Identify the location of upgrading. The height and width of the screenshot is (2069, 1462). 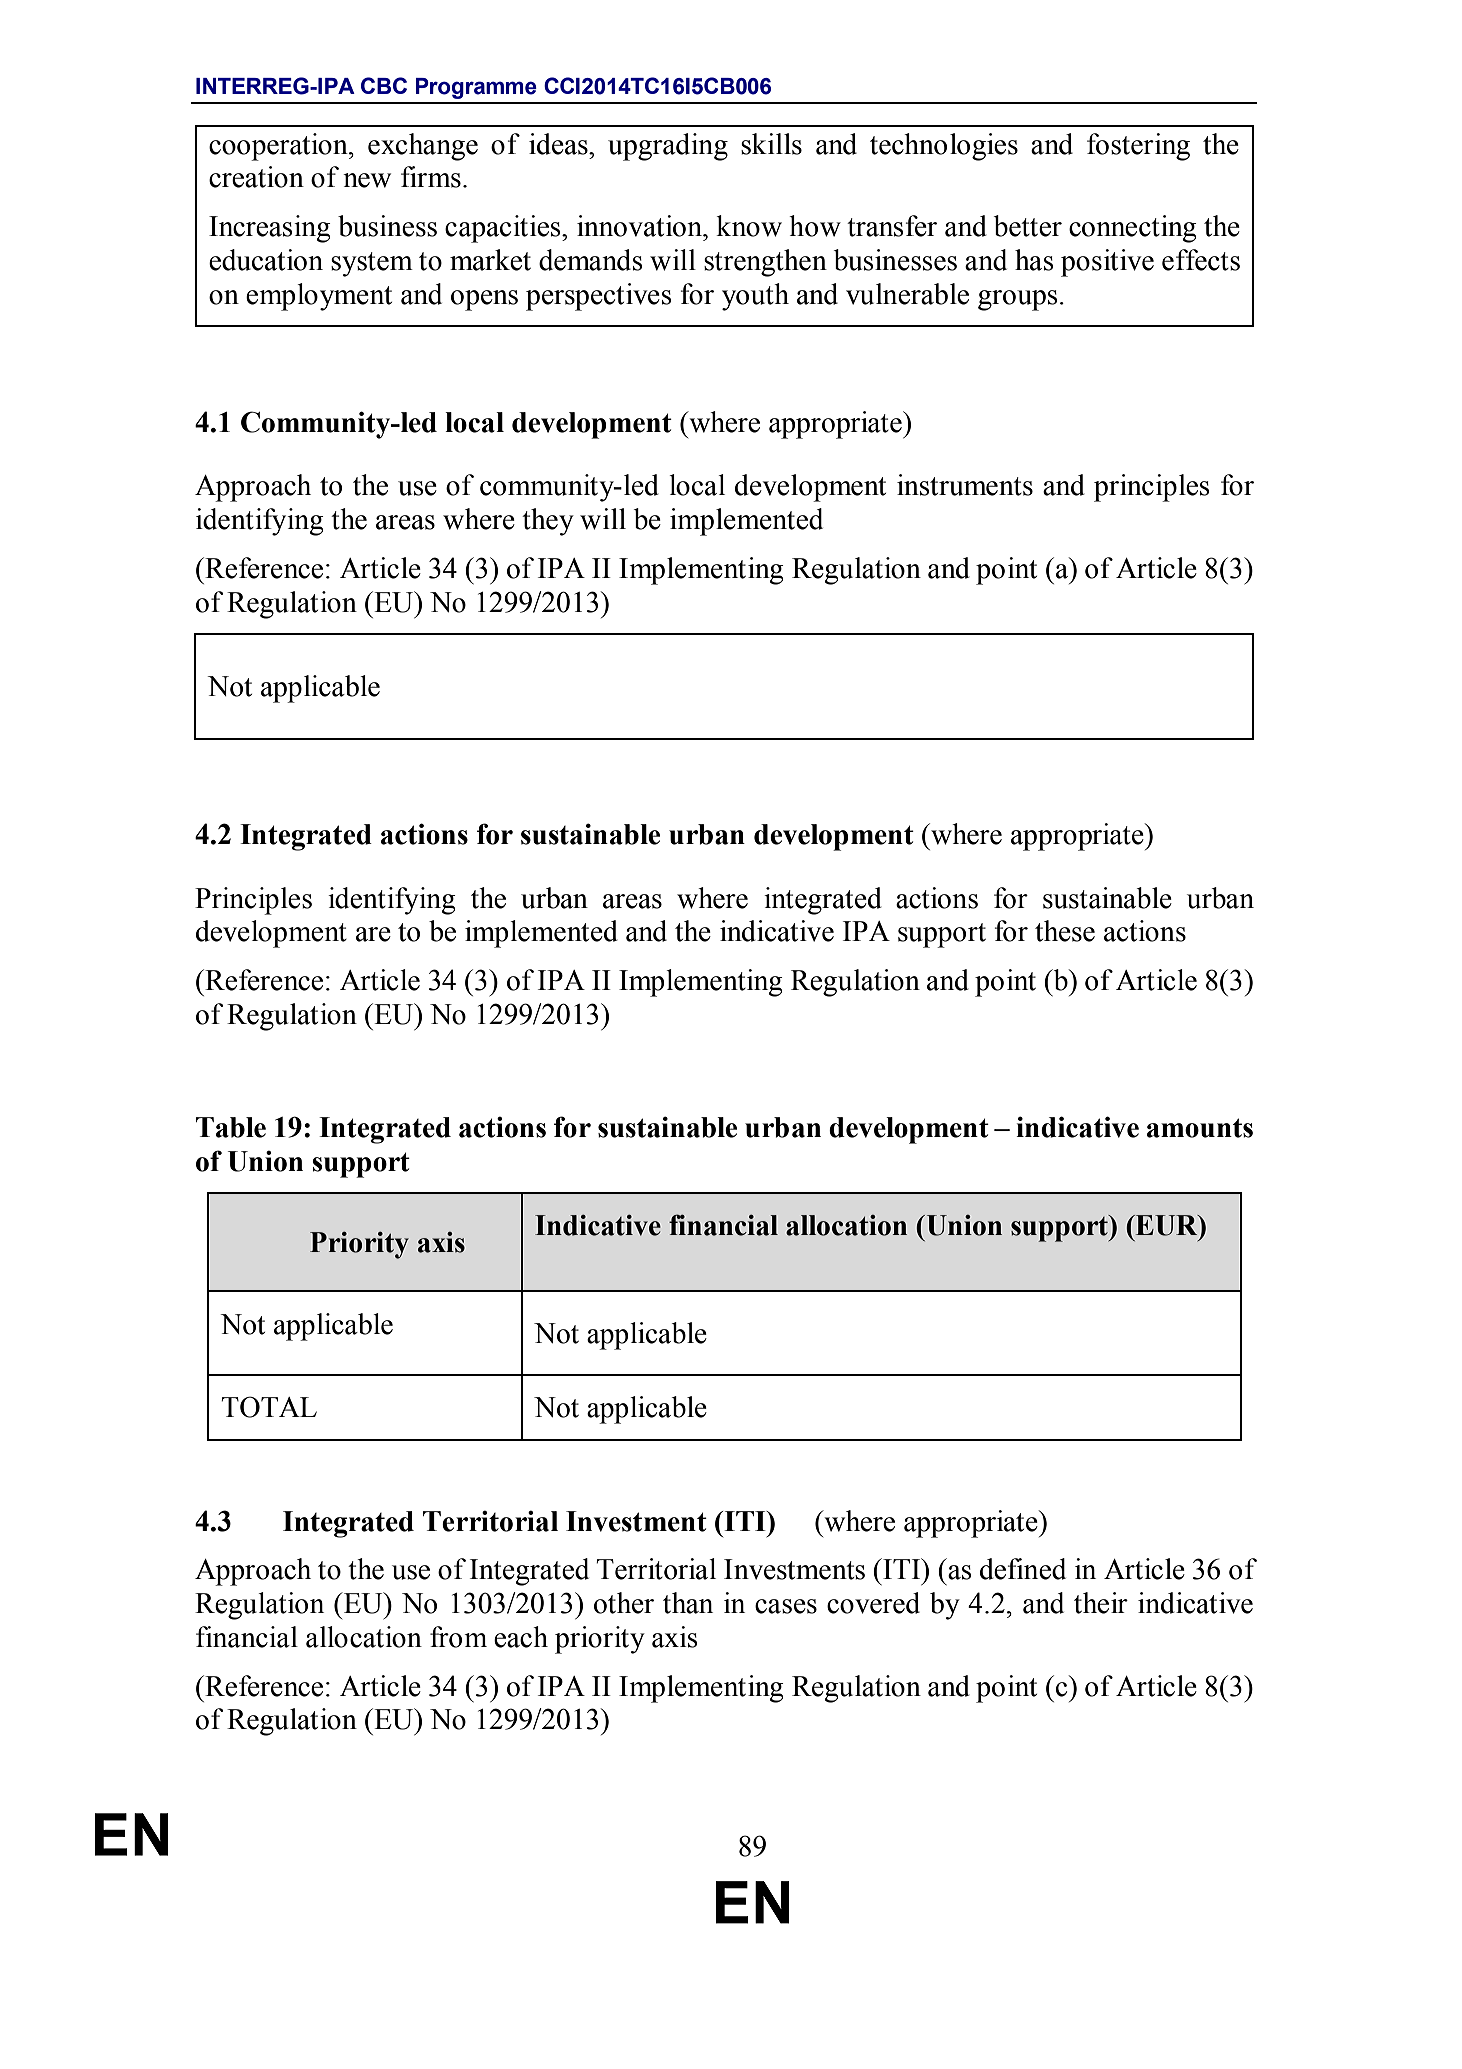
(668, 147).
